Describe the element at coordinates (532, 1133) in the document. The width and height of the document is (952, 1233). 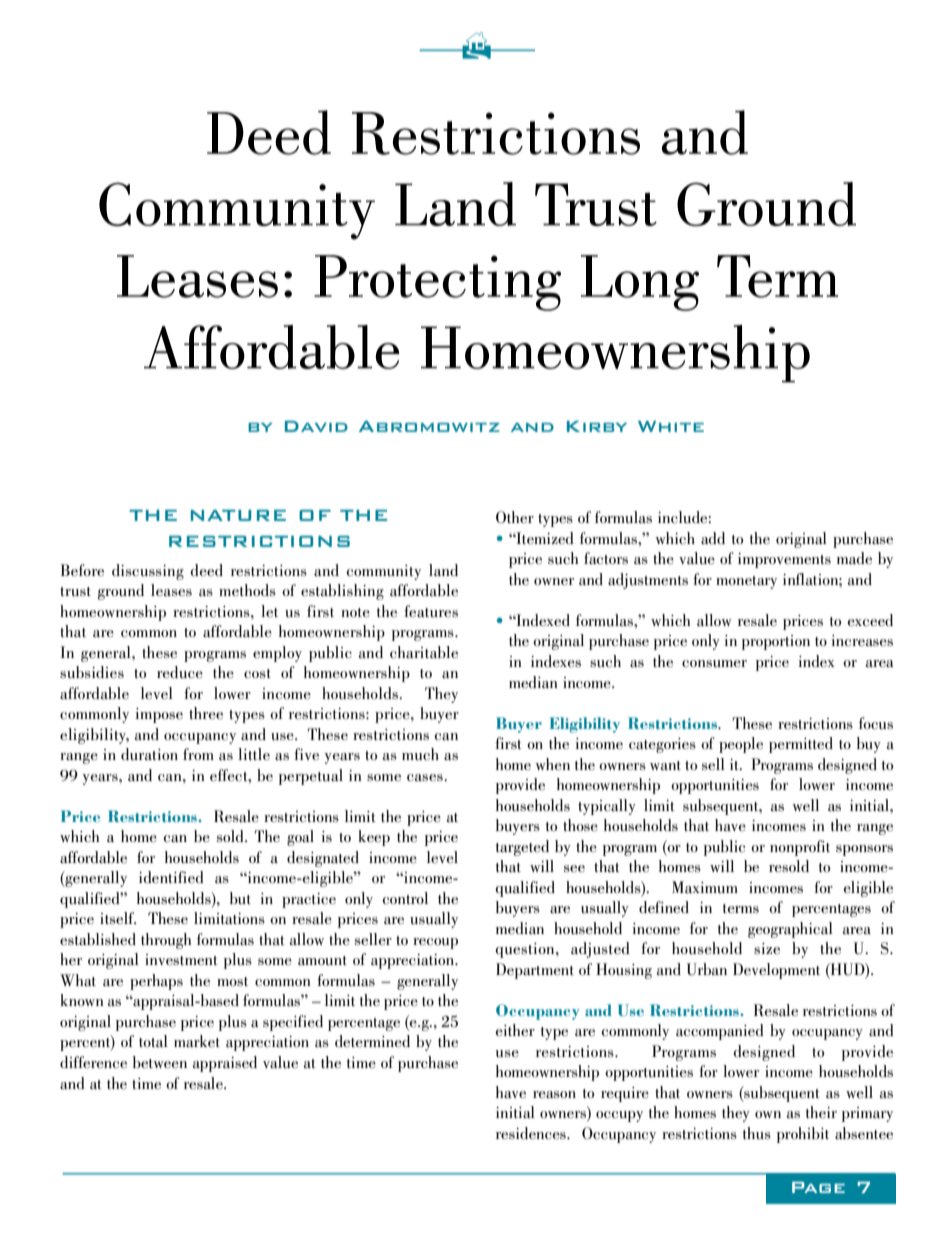
I see `residences` at that location.
